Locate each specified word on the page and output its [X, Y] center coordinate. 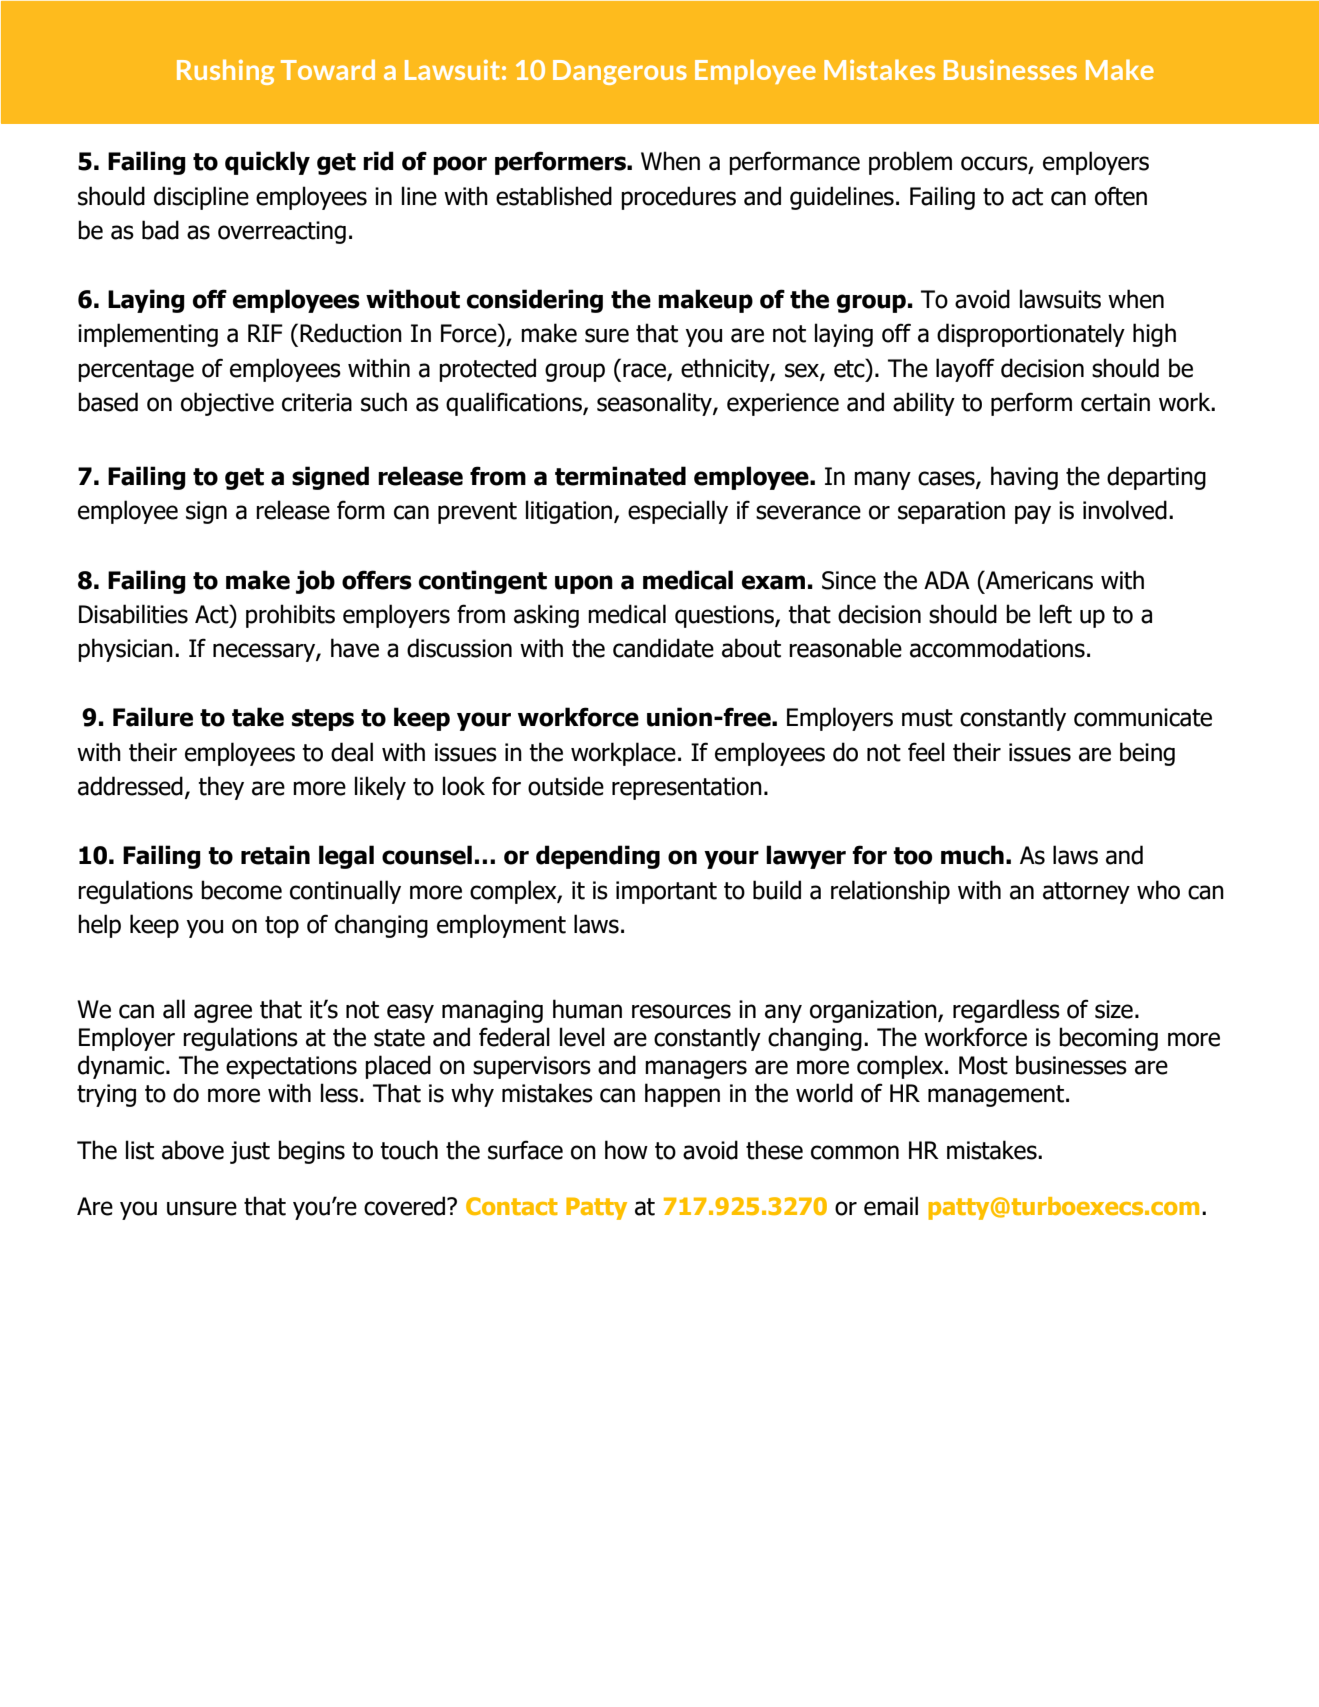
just [250, 1152]
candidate [663, 648]
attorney [1086, 893]
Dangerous [620, 72]
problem [910, 163]
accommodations [997, 648]
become [241, 890]
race [645, 371]
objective [227, 404]
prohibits [290, 616]
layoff [965, 370]
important [666, 892]
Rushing [225, 72]
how [626, 1150]
